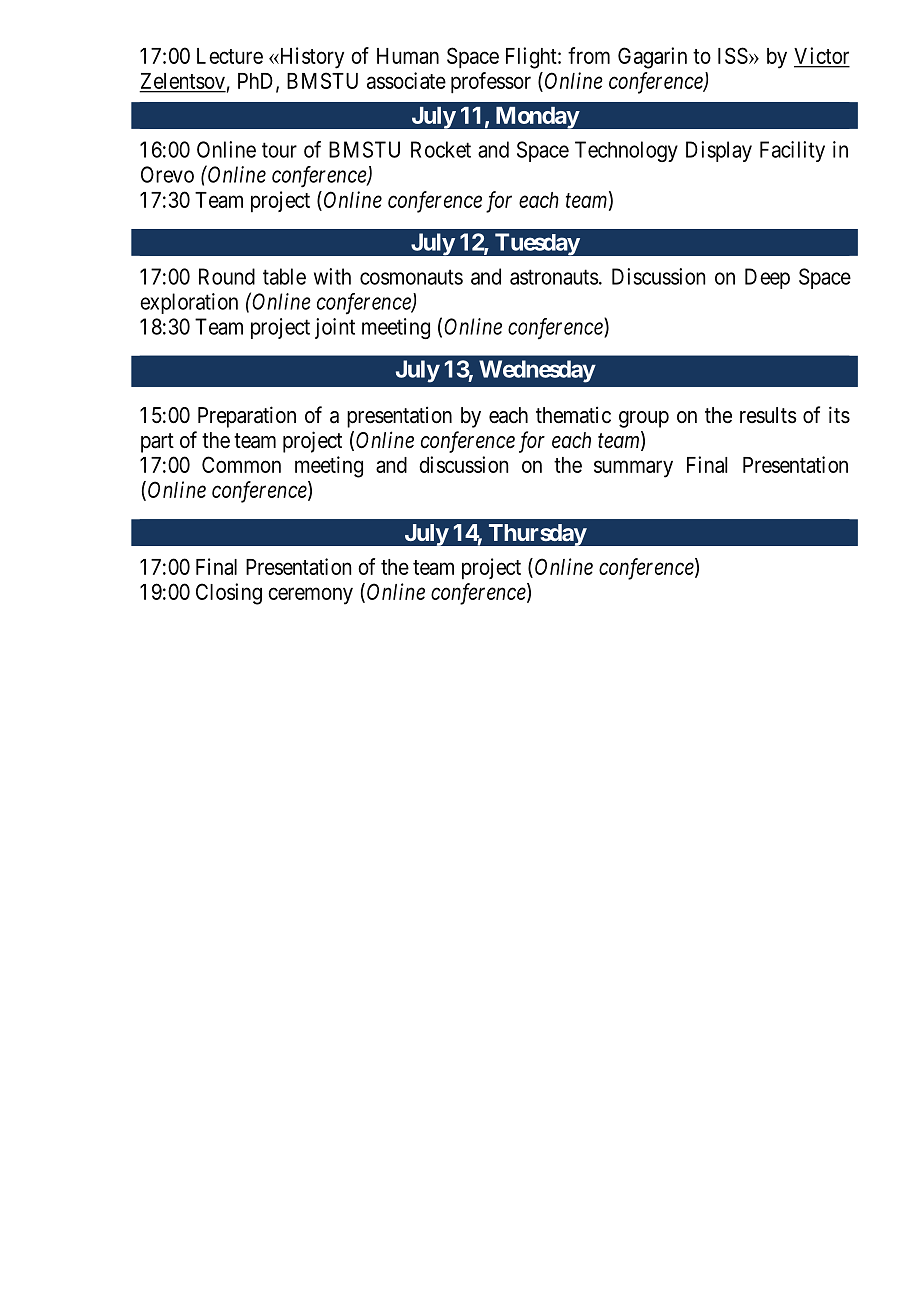 Image resolution: width=924 pixels, height=1308 pixels. What do you see at coordinates (230, 56) in the screenshot?
I see `Lecture` at bounding box center [230, 56].
